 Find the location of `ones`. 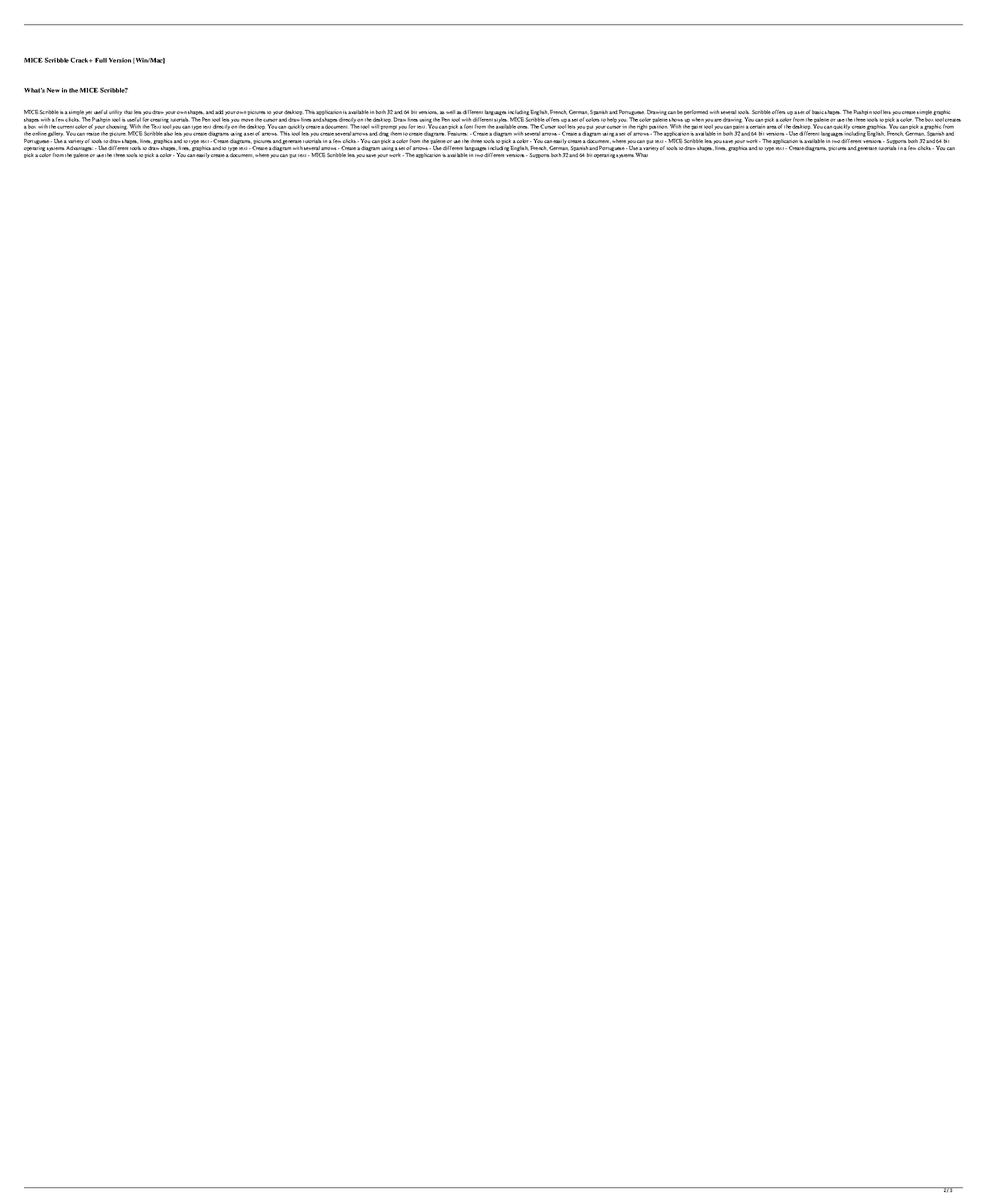

ones is located at coordinates (522, 127).
